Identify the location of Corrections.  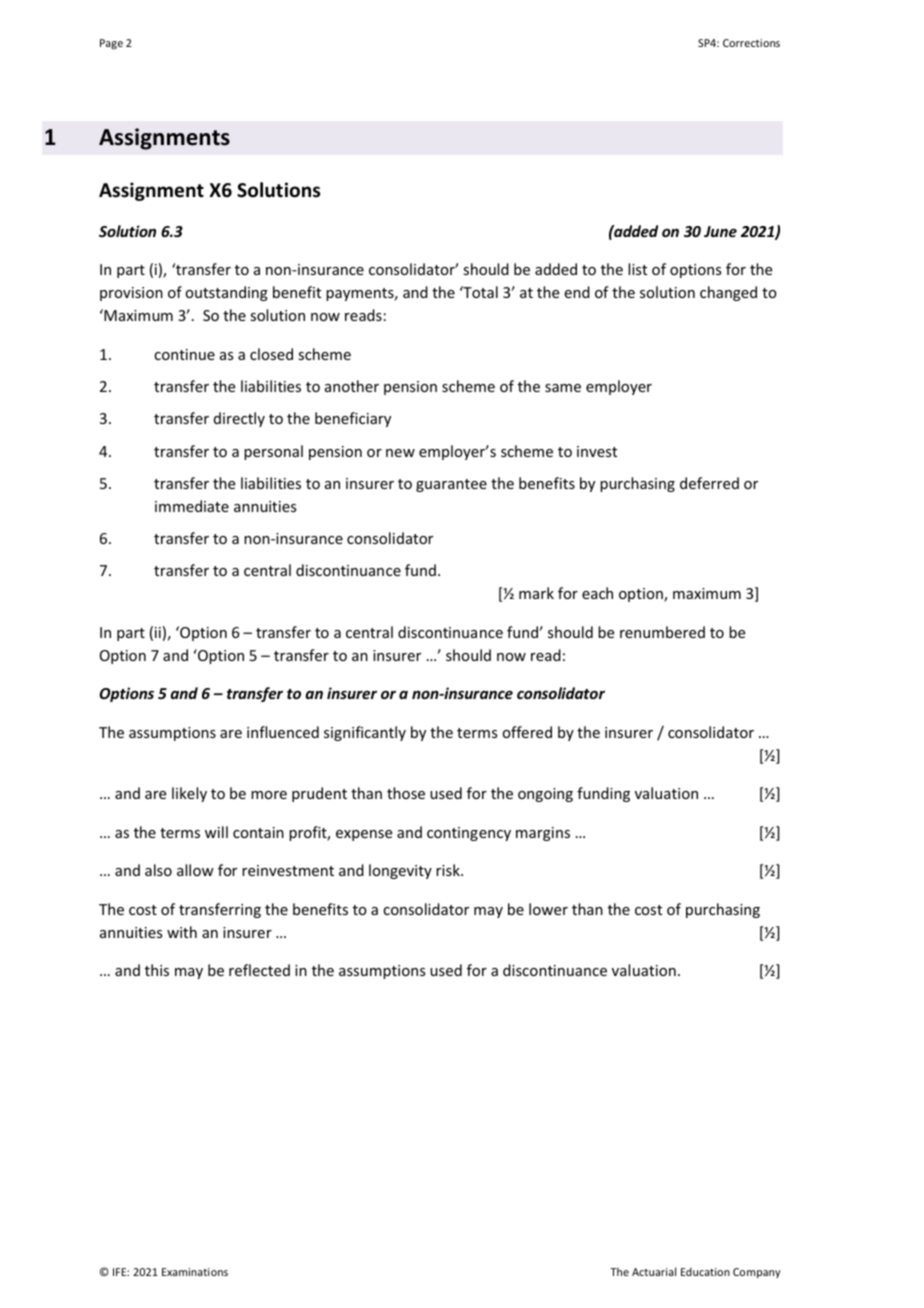
(751, 43).
